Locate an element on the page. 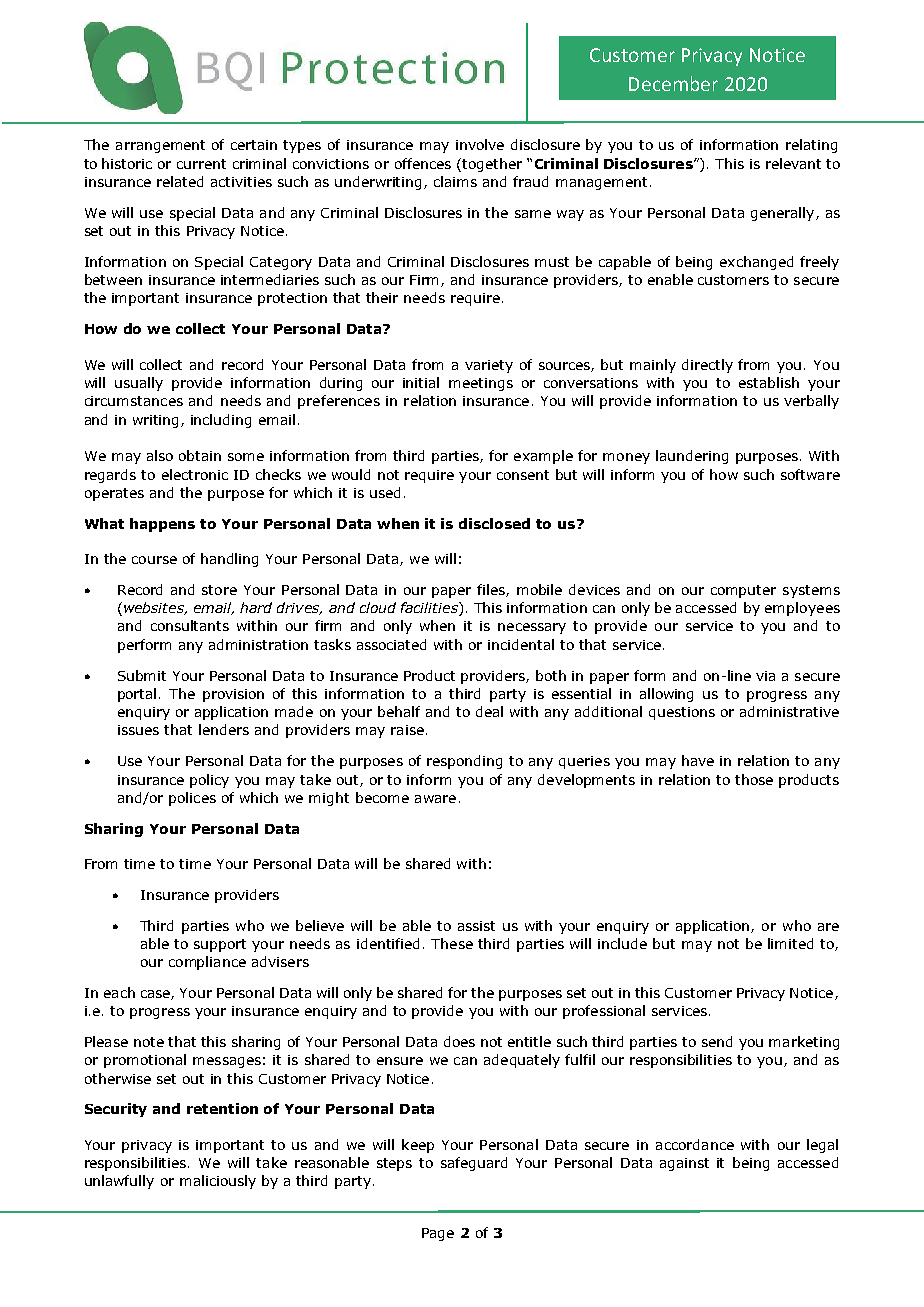 The image size is (924, 1307). involve is located at coordinates (480, 144).
